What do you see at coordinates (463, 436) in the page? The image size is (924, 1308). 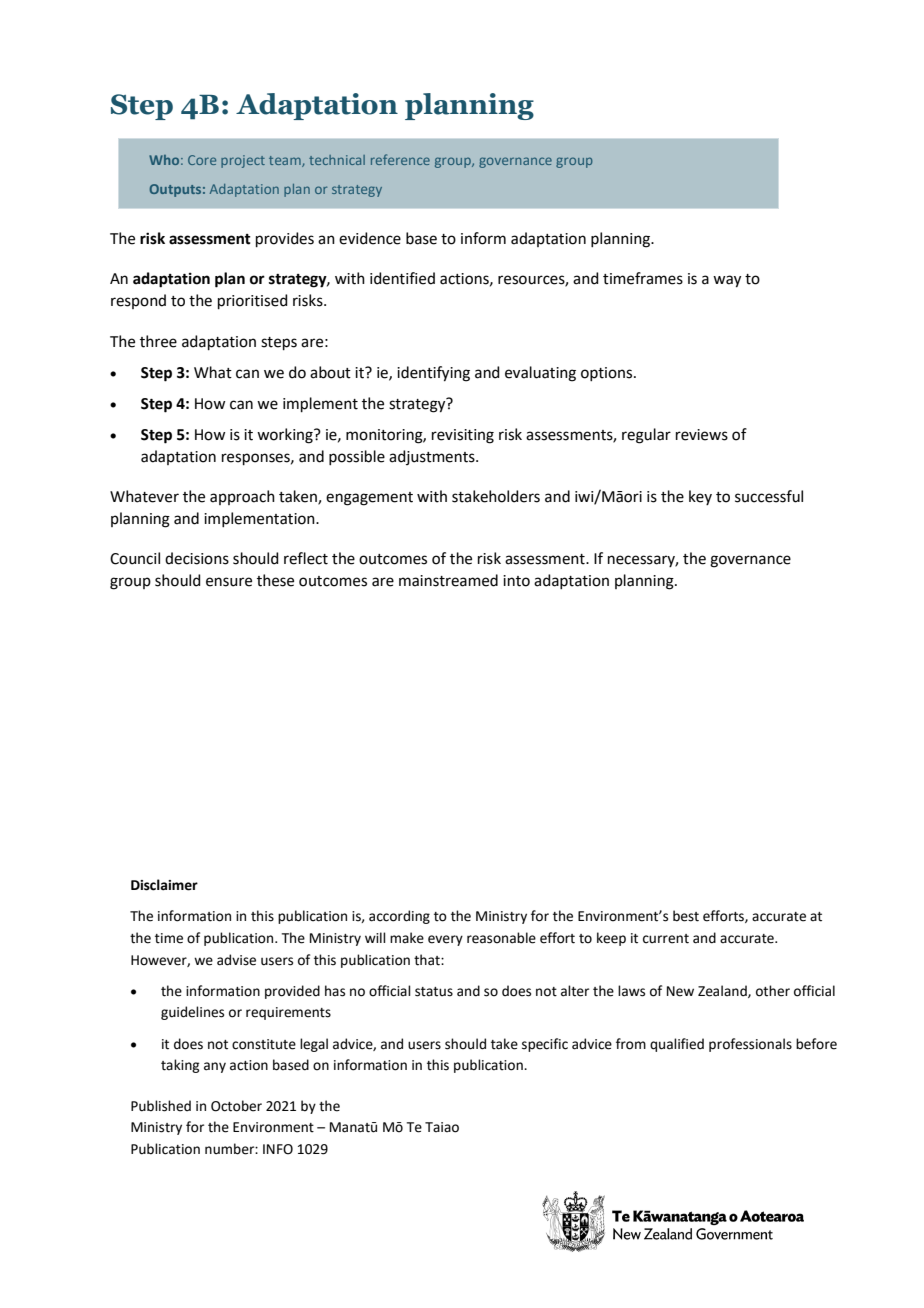 I see `revisiting` at bounding box center [463, 436].
